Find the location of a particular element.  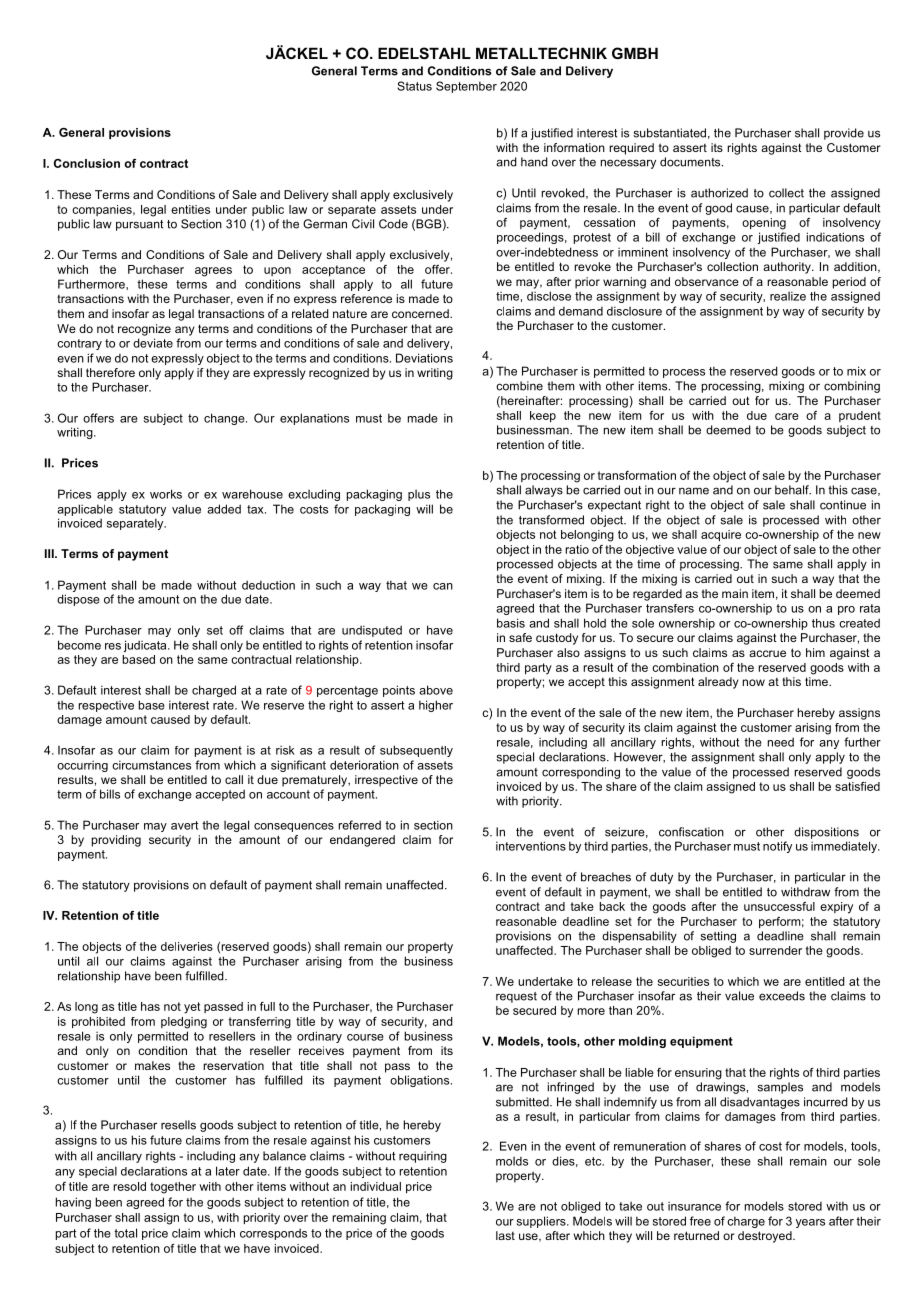

Conclusion is located at coordinates (87, 163).
